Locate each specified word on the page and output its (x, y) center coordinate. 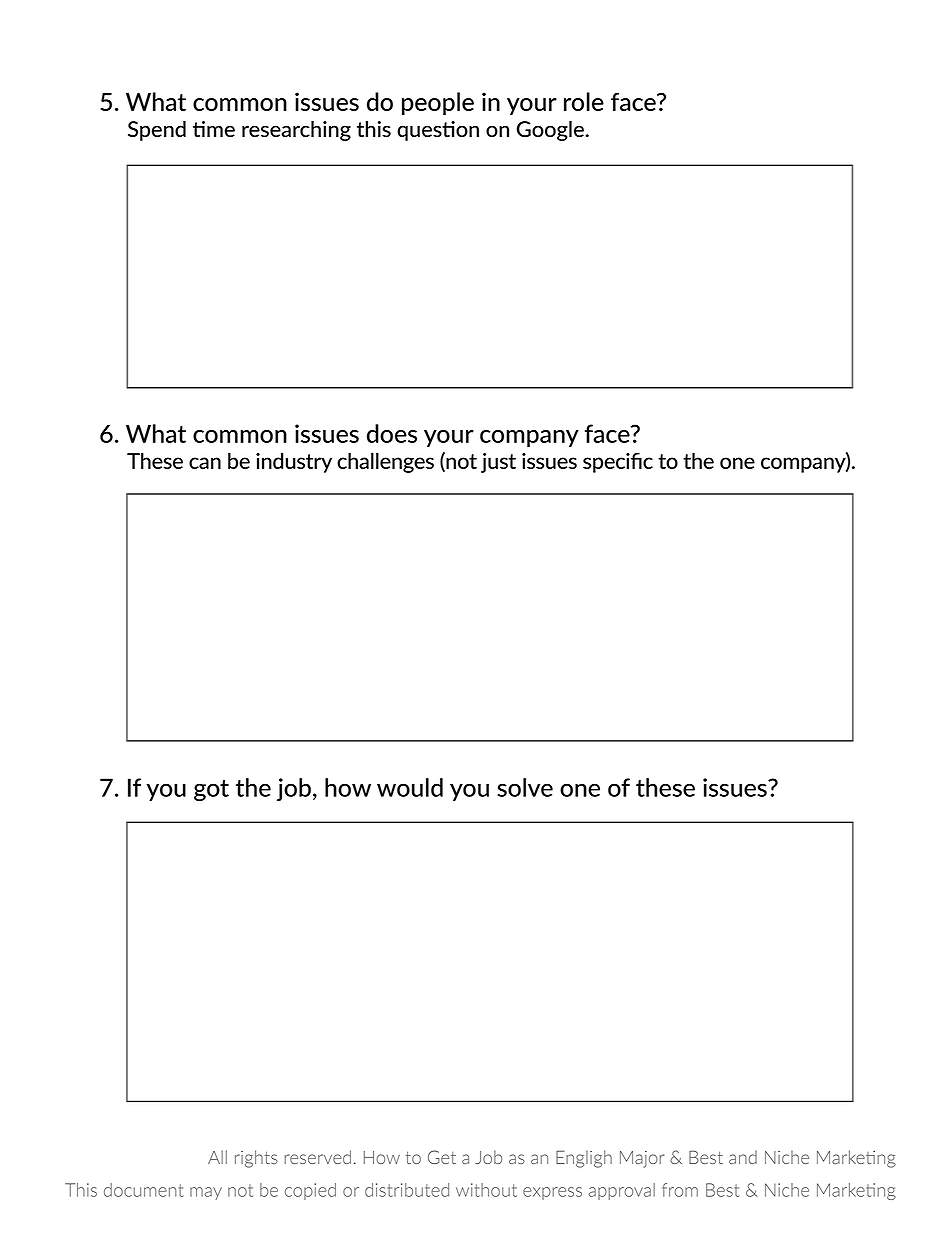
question (438, 131)
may (206, 1193)
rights (256, 1159)
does (392, 433)
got (211, 790)
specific (618, 462)
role (584, 101)
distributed (407, 1190)
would (410, 787)
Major (642, 1159)
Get (442, 1157)
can (205, 463)
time (214, 129)
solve (525, 787)
